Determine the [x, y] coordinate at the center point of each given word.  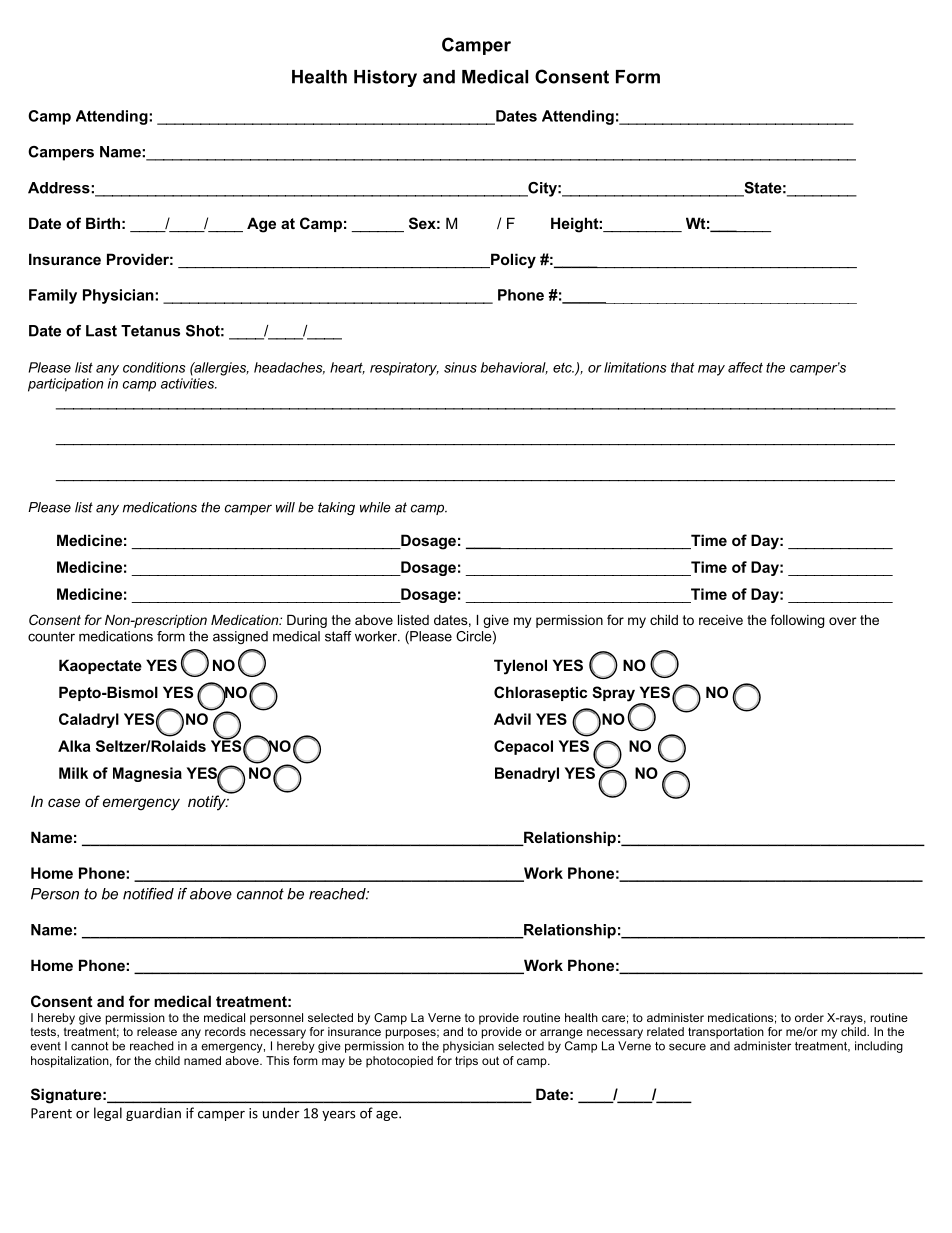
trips [466, 1062]
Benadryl [527, 774]
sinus [460, 367]
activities [188, 383]
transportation [726, 1033]
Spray [613, 694]
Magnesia [147, 774]
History [385, 78]
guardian [153, 1114]
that [682, 367]
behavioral [514, 368]
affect [745, 367]
